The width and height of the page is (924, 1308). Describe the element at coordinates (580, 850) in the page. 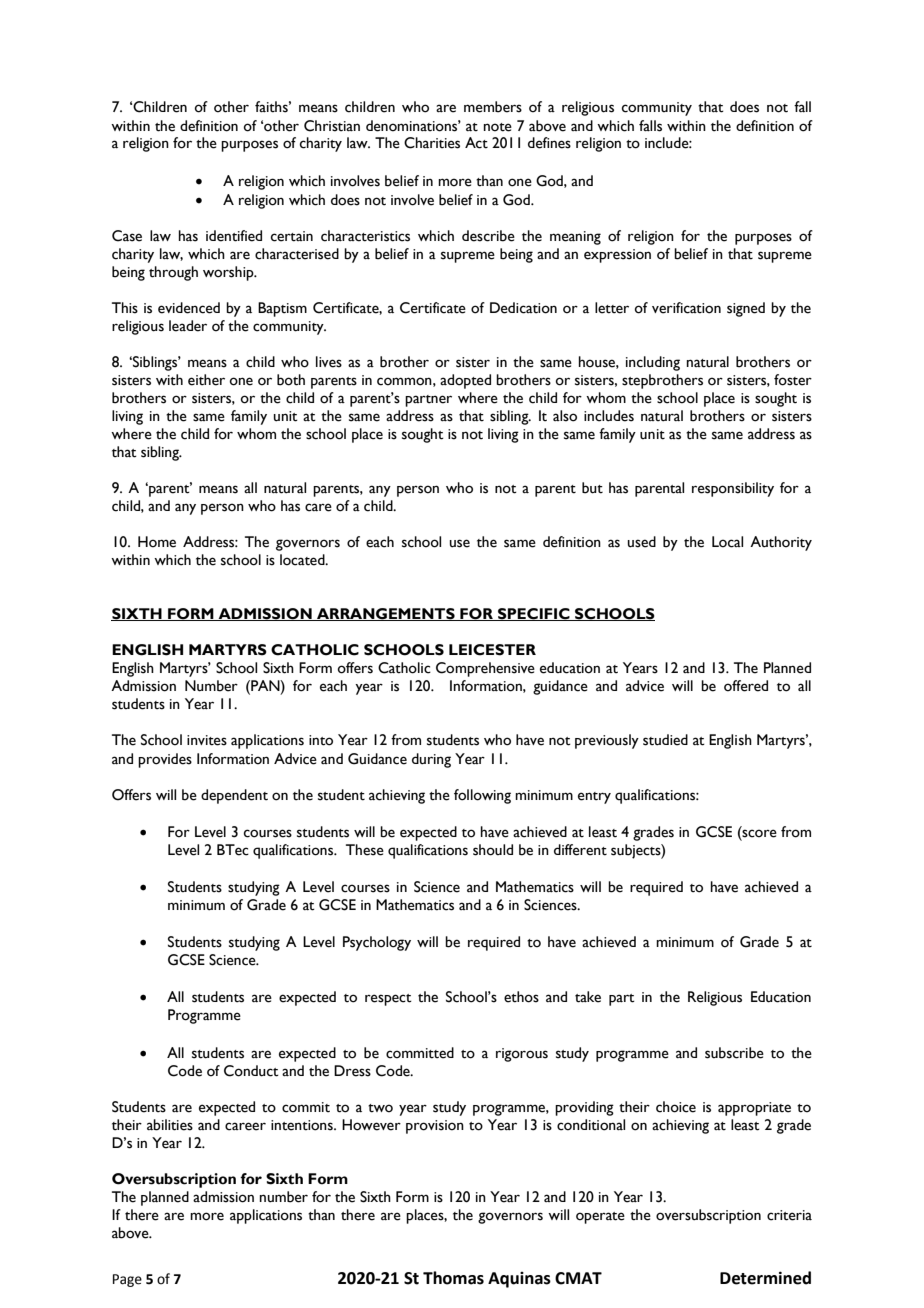

I see `different` at that location.
